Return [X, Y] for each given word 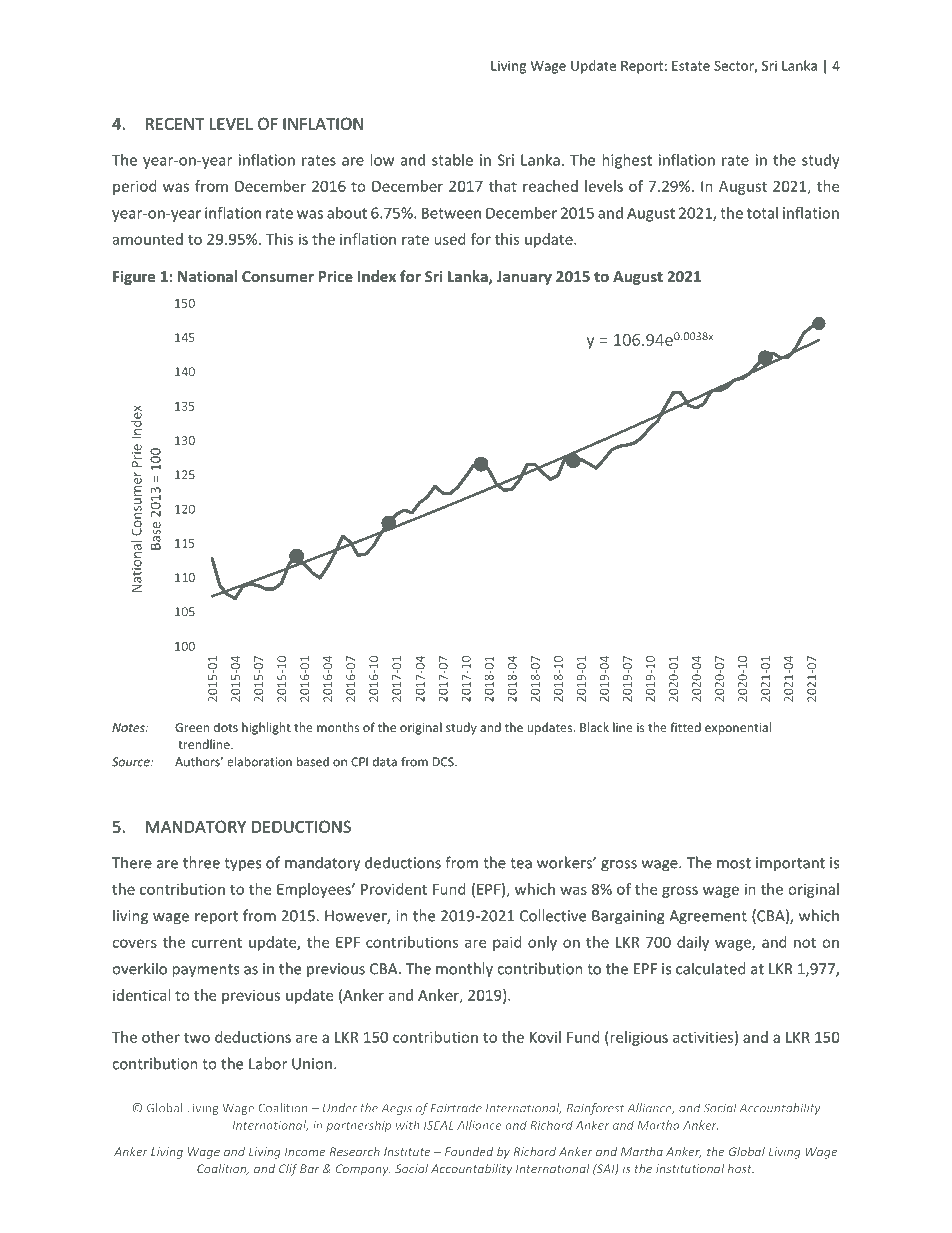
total [762, 213]
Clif [288, 1170]
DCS [444, 762]
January [524, 278]
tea [521, 863]
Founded [469, 1152]
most [734, 863]
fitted [685, 727]
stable [452, 160]
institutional [690, 1168]
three [201, 862]
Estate [691, 66]
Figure [134, 277]
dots [226, 727]
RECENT [175, 124]
